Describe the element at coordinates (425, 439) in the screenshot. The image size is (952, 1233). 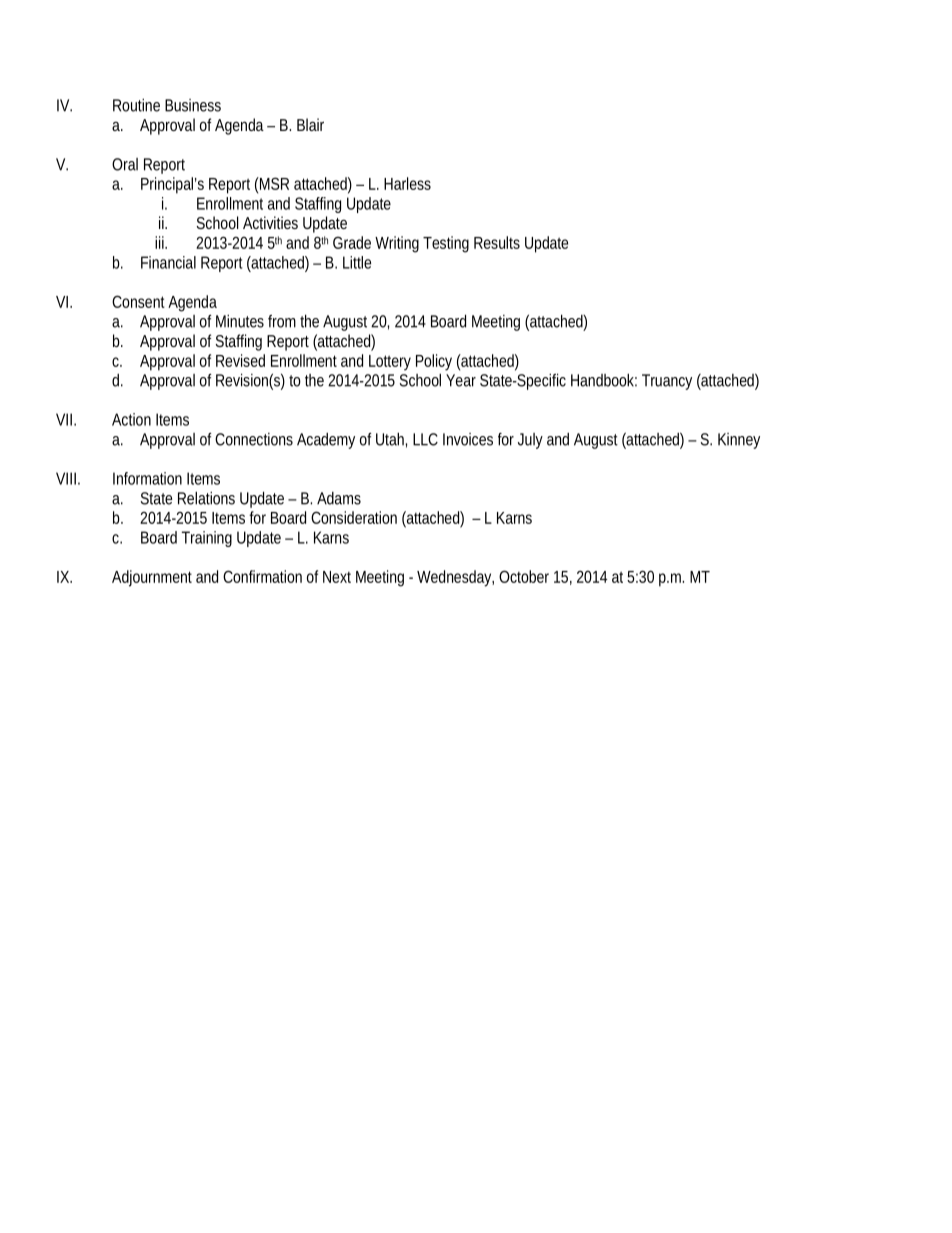
I see `LLC` at that location.
